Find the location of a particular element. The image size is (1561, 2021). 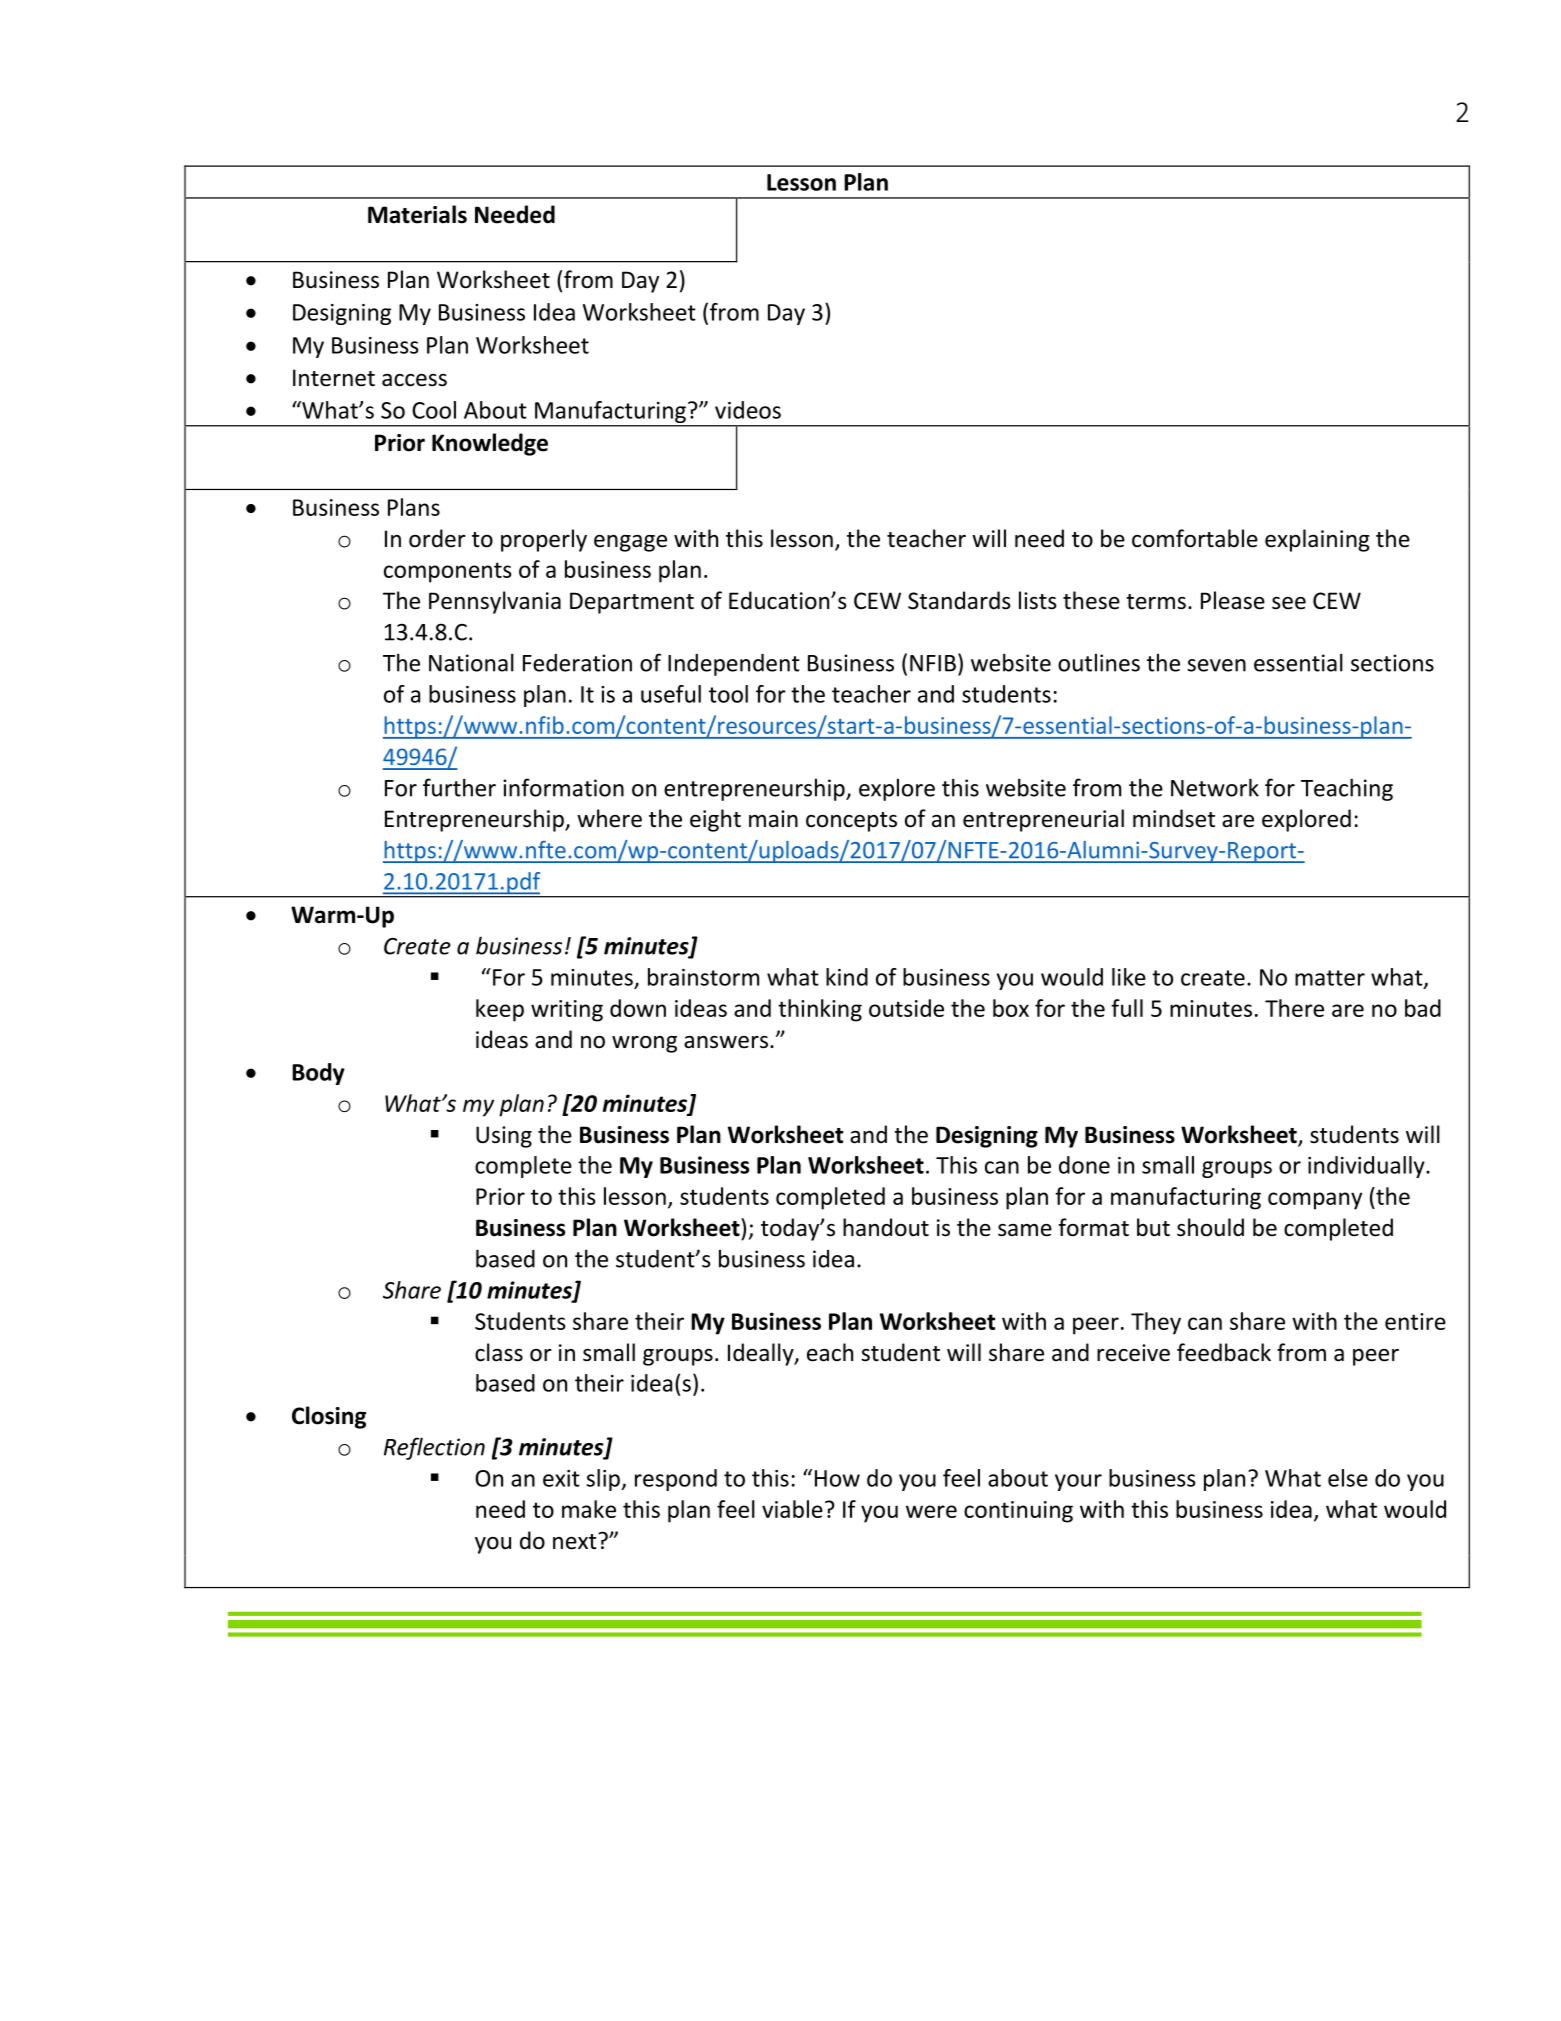

How is located at coordinates (837, 1478).
